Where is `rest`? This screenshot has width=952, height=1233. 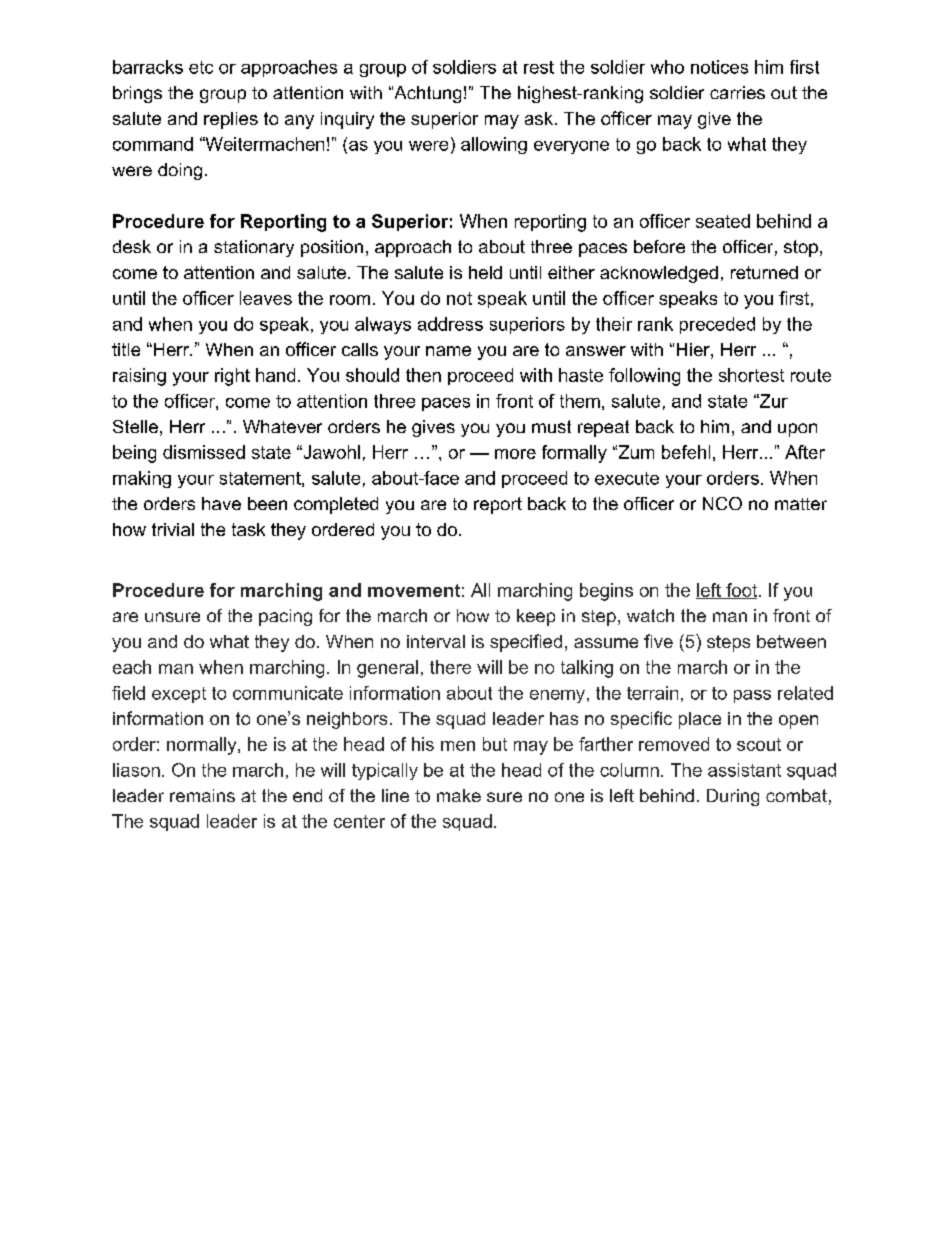
rest is located at coordinates (539, 67).
